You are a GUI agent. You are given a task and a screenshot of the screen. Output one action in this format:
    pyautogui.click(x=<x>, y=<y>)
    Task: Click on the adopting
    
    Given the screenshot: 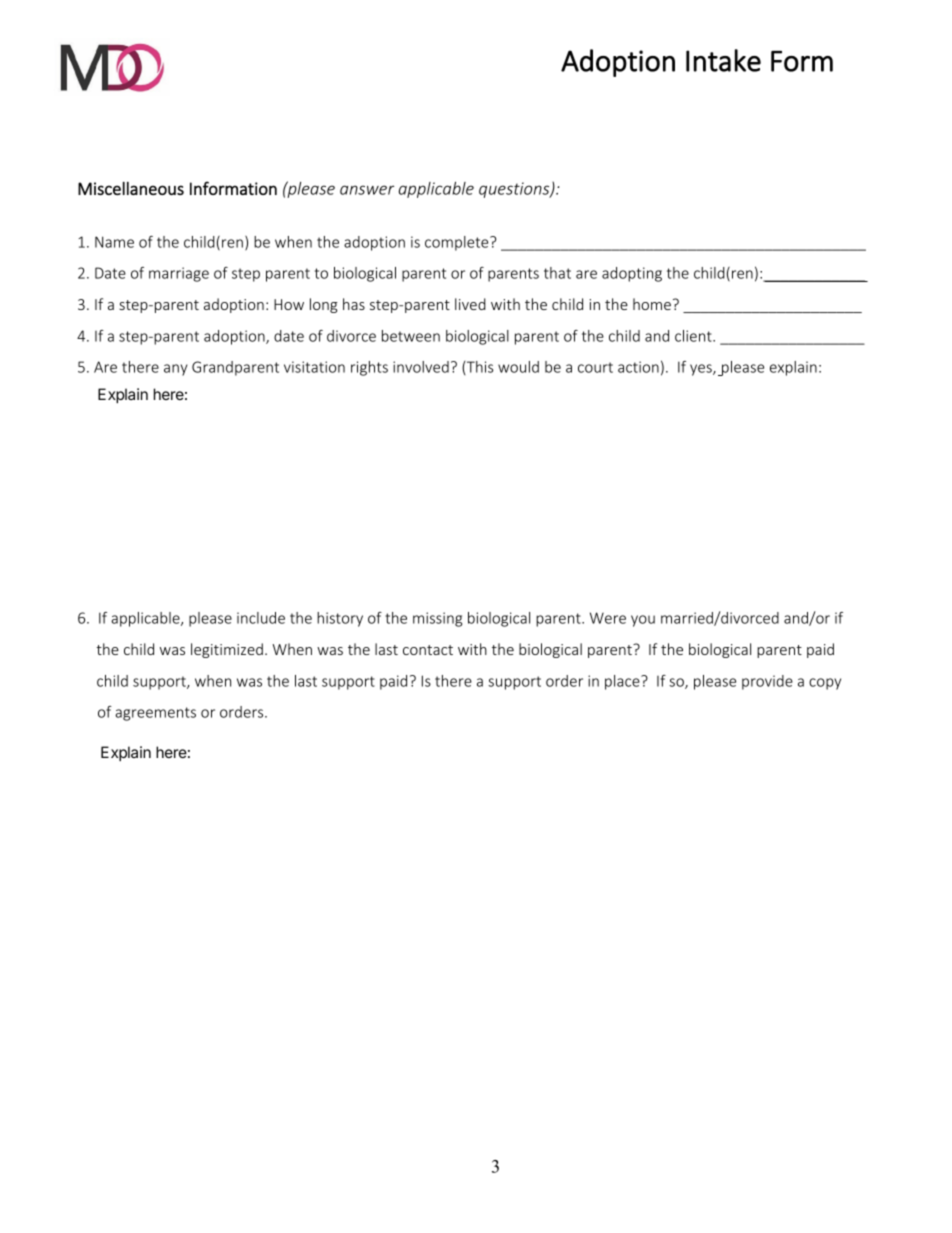 What is the action you would take?
    pyautogui.click(x=632, y=274)
